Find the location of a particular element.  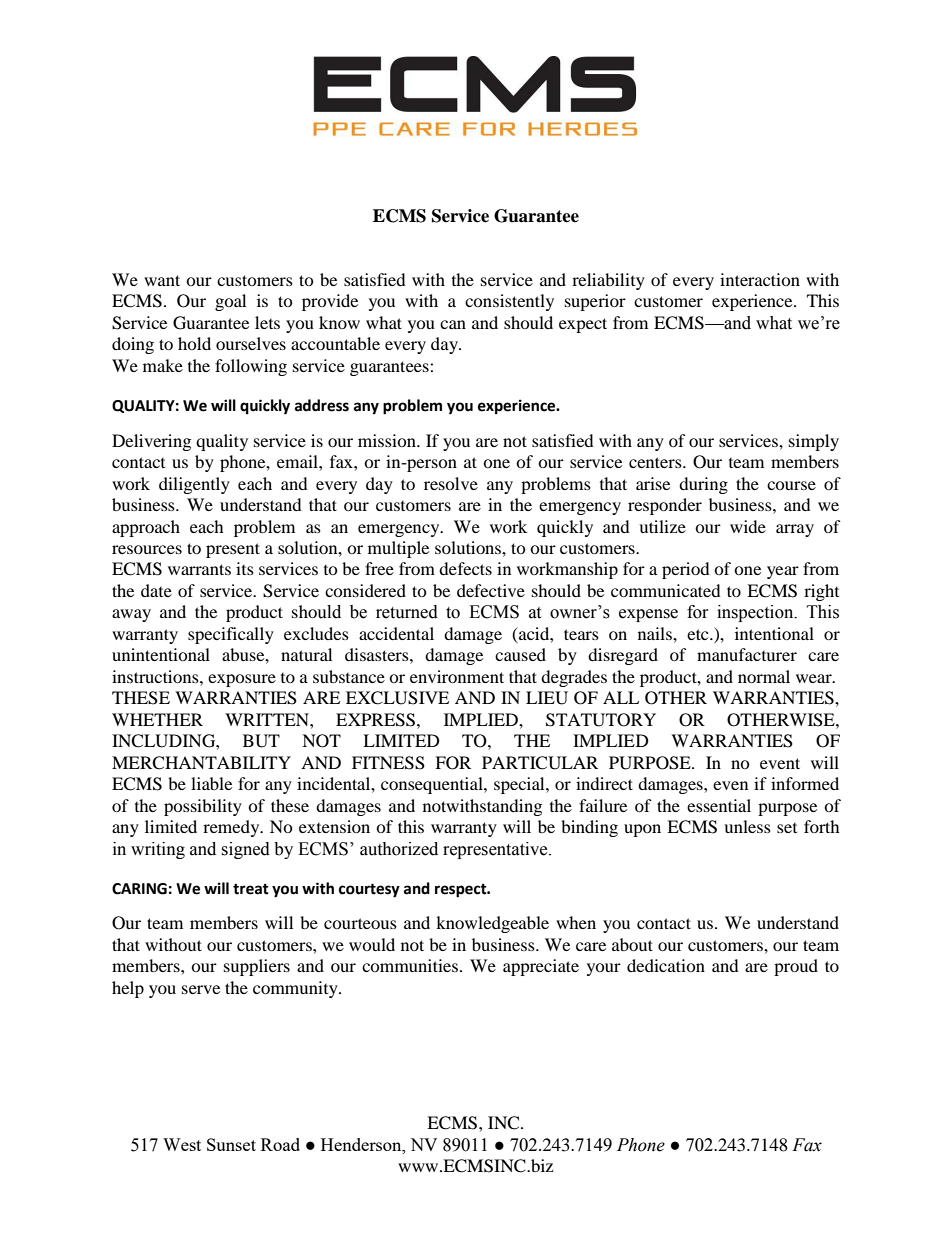

warrants is located at coordinates (199, 569).
